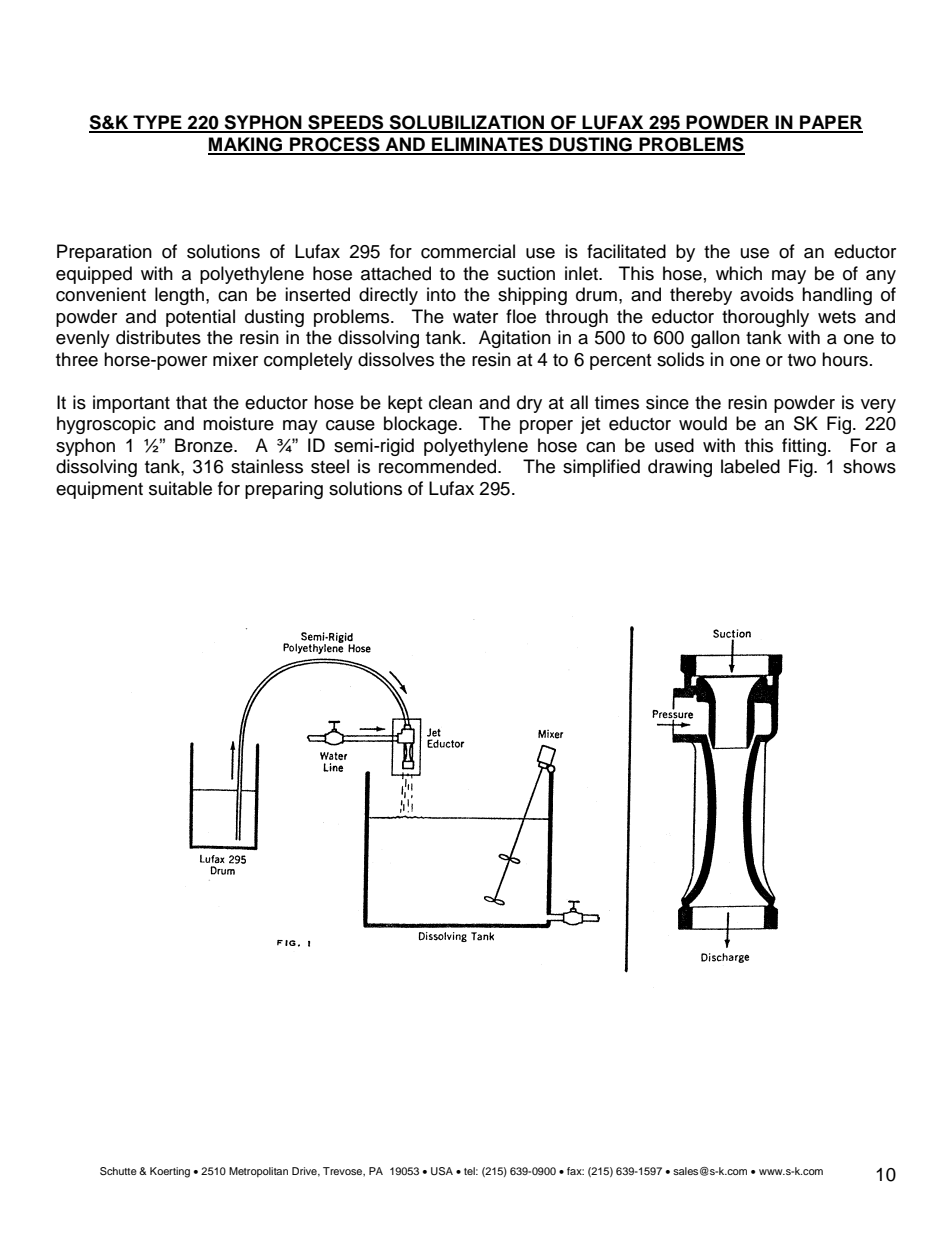 The height and width of the page is (1233, 952). I want to click on Schutte, so click(118, 1171).
